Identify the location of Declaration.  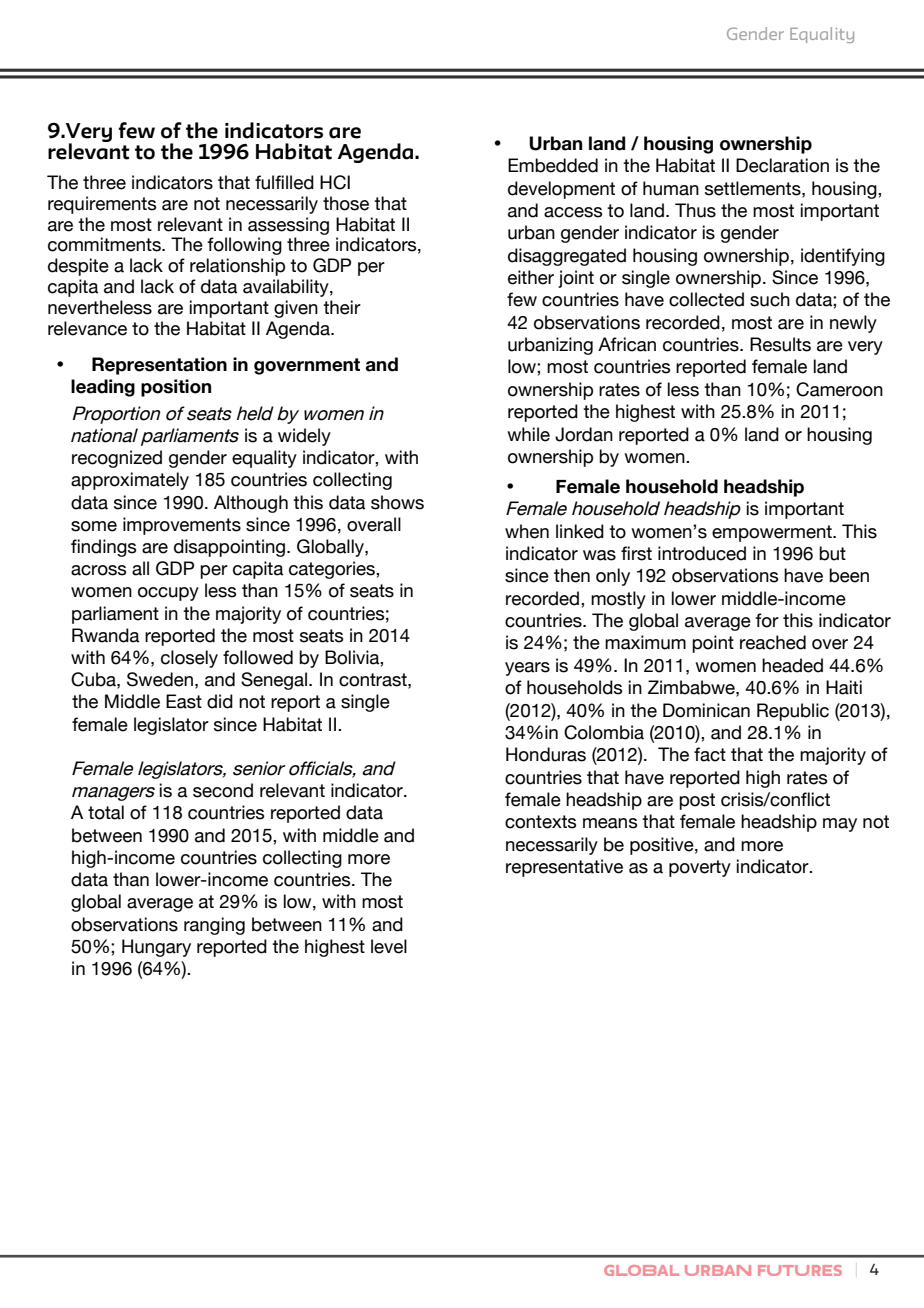
(782, 165).
